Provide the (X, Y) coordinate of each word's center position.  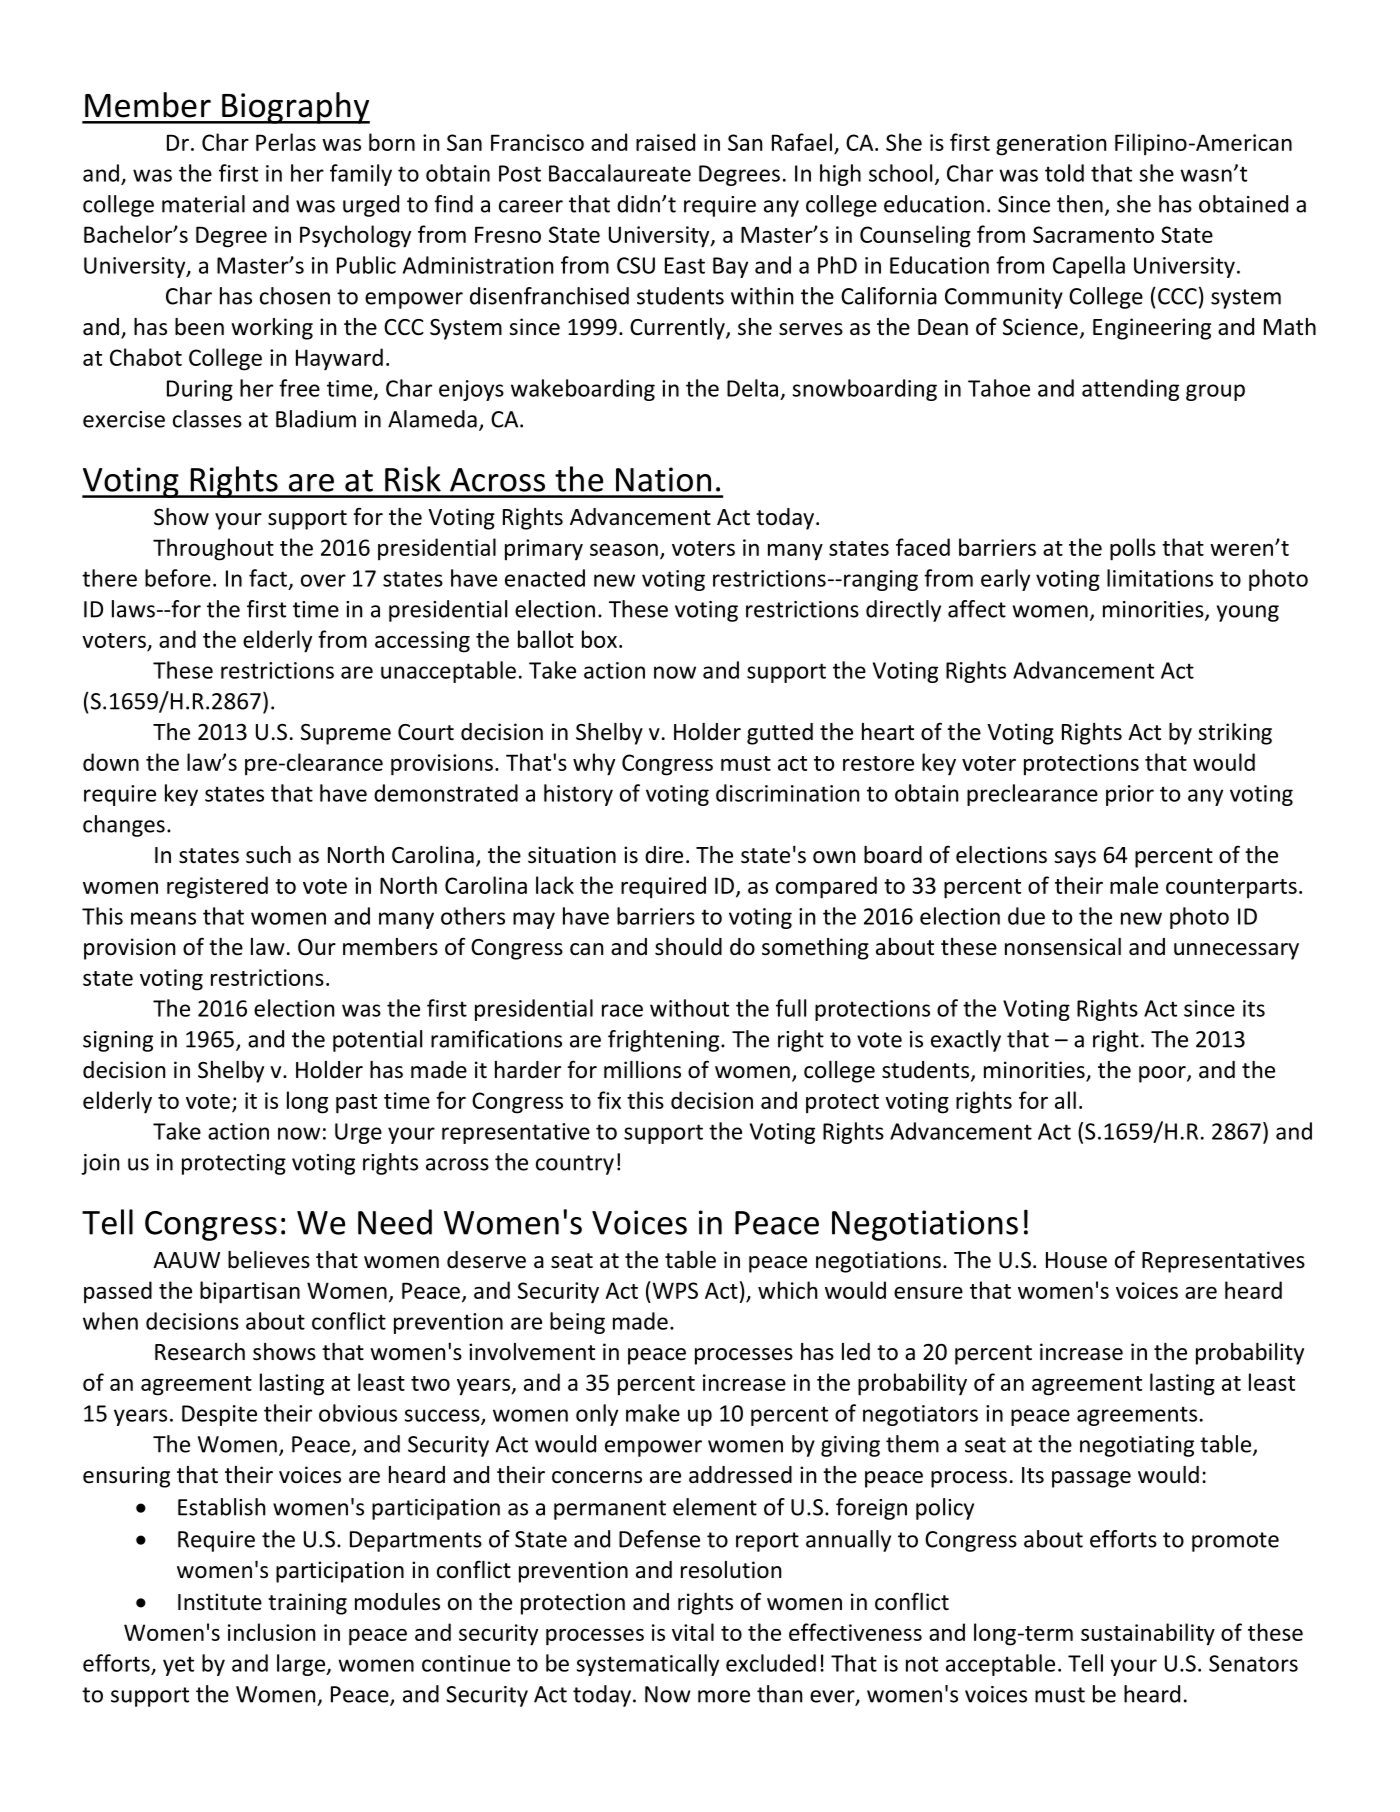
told (1064, 173)
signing (118, 1041)
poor (1163, 1074)
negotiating (1137, 1446)
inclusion (271, 1632)
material (203, 204)
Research (200, 1352)
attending (1130, 390)
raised (665, 142)
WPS (674, 1290)
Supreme (346, 734)
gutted (780, 734)
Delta (752, 388)
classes (207, 419)
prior (1130, 795)
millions (642, 1070)
